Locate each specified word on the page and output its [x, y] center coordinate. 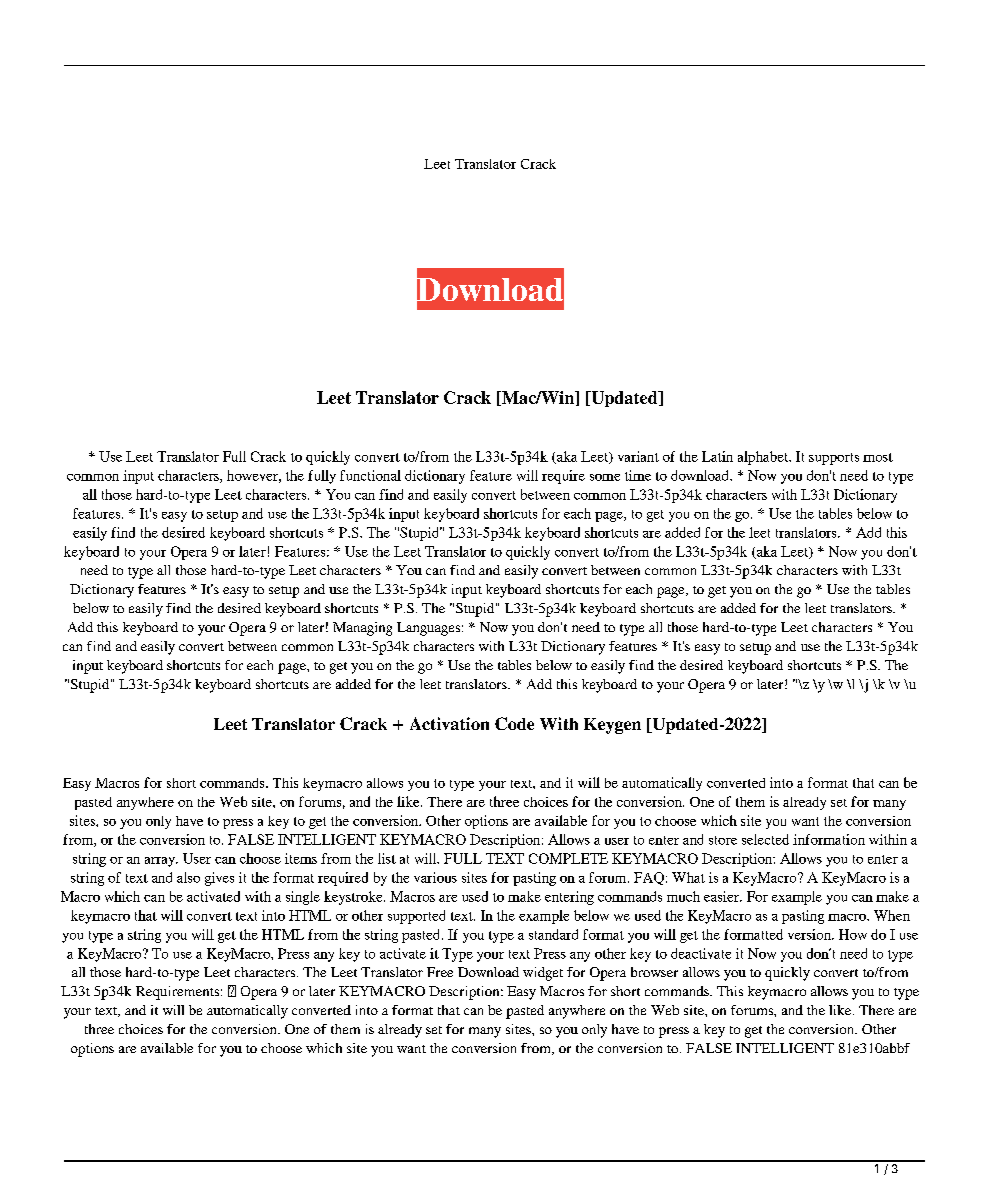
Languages [428, 629]
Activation [449, 723]
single [303, 898]
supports [834, 459]
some [605, 477]
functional [370, 475]
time [638, 475]
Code [514, 723]
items [301, 858]
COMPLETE [568, 858]
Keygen [612, 726]
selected [765, 839]
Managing [362, 629]
